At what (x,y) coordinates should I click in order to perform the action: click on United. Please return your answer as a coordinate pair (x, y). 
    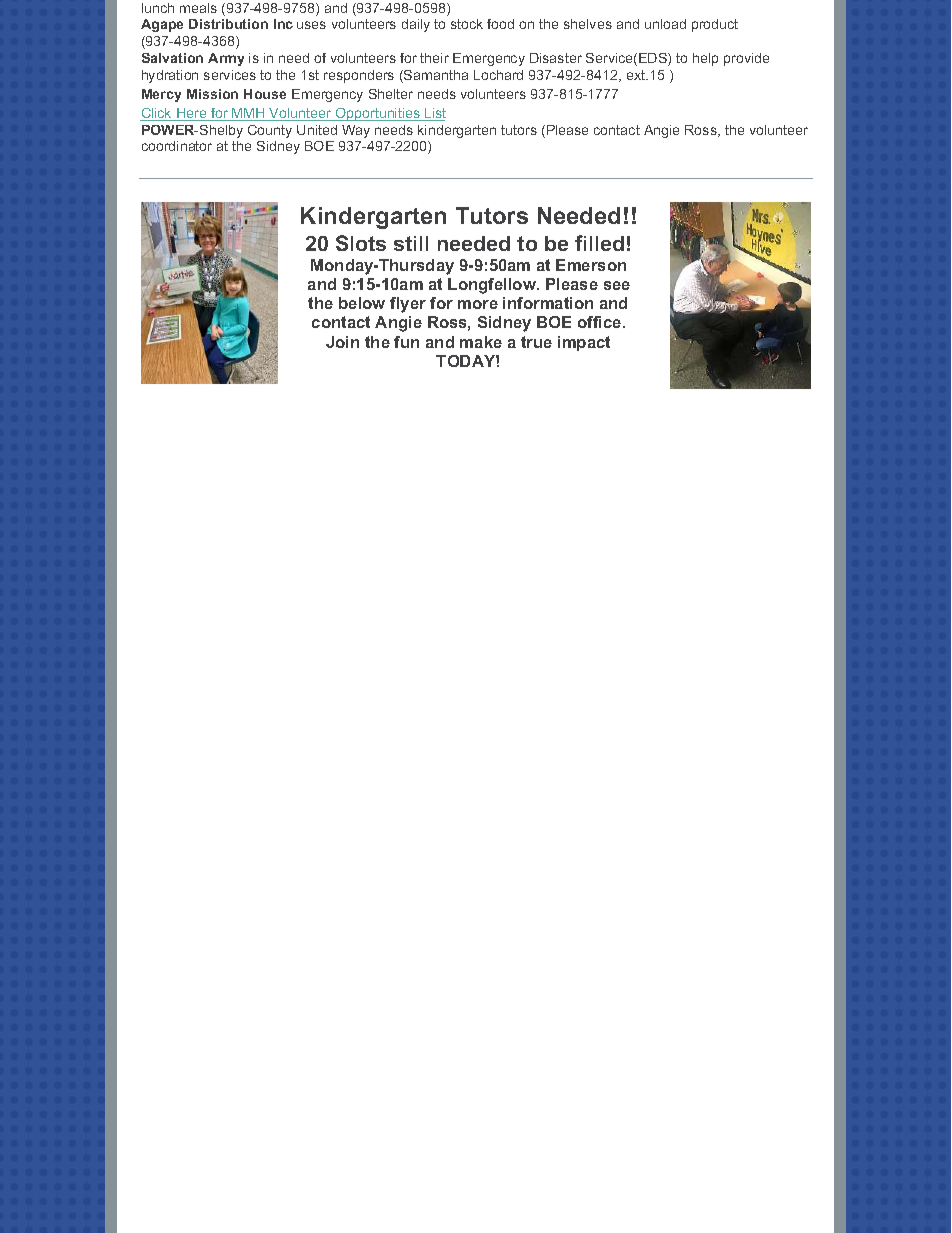
    Looking at the image, I should click on (317, 130).
